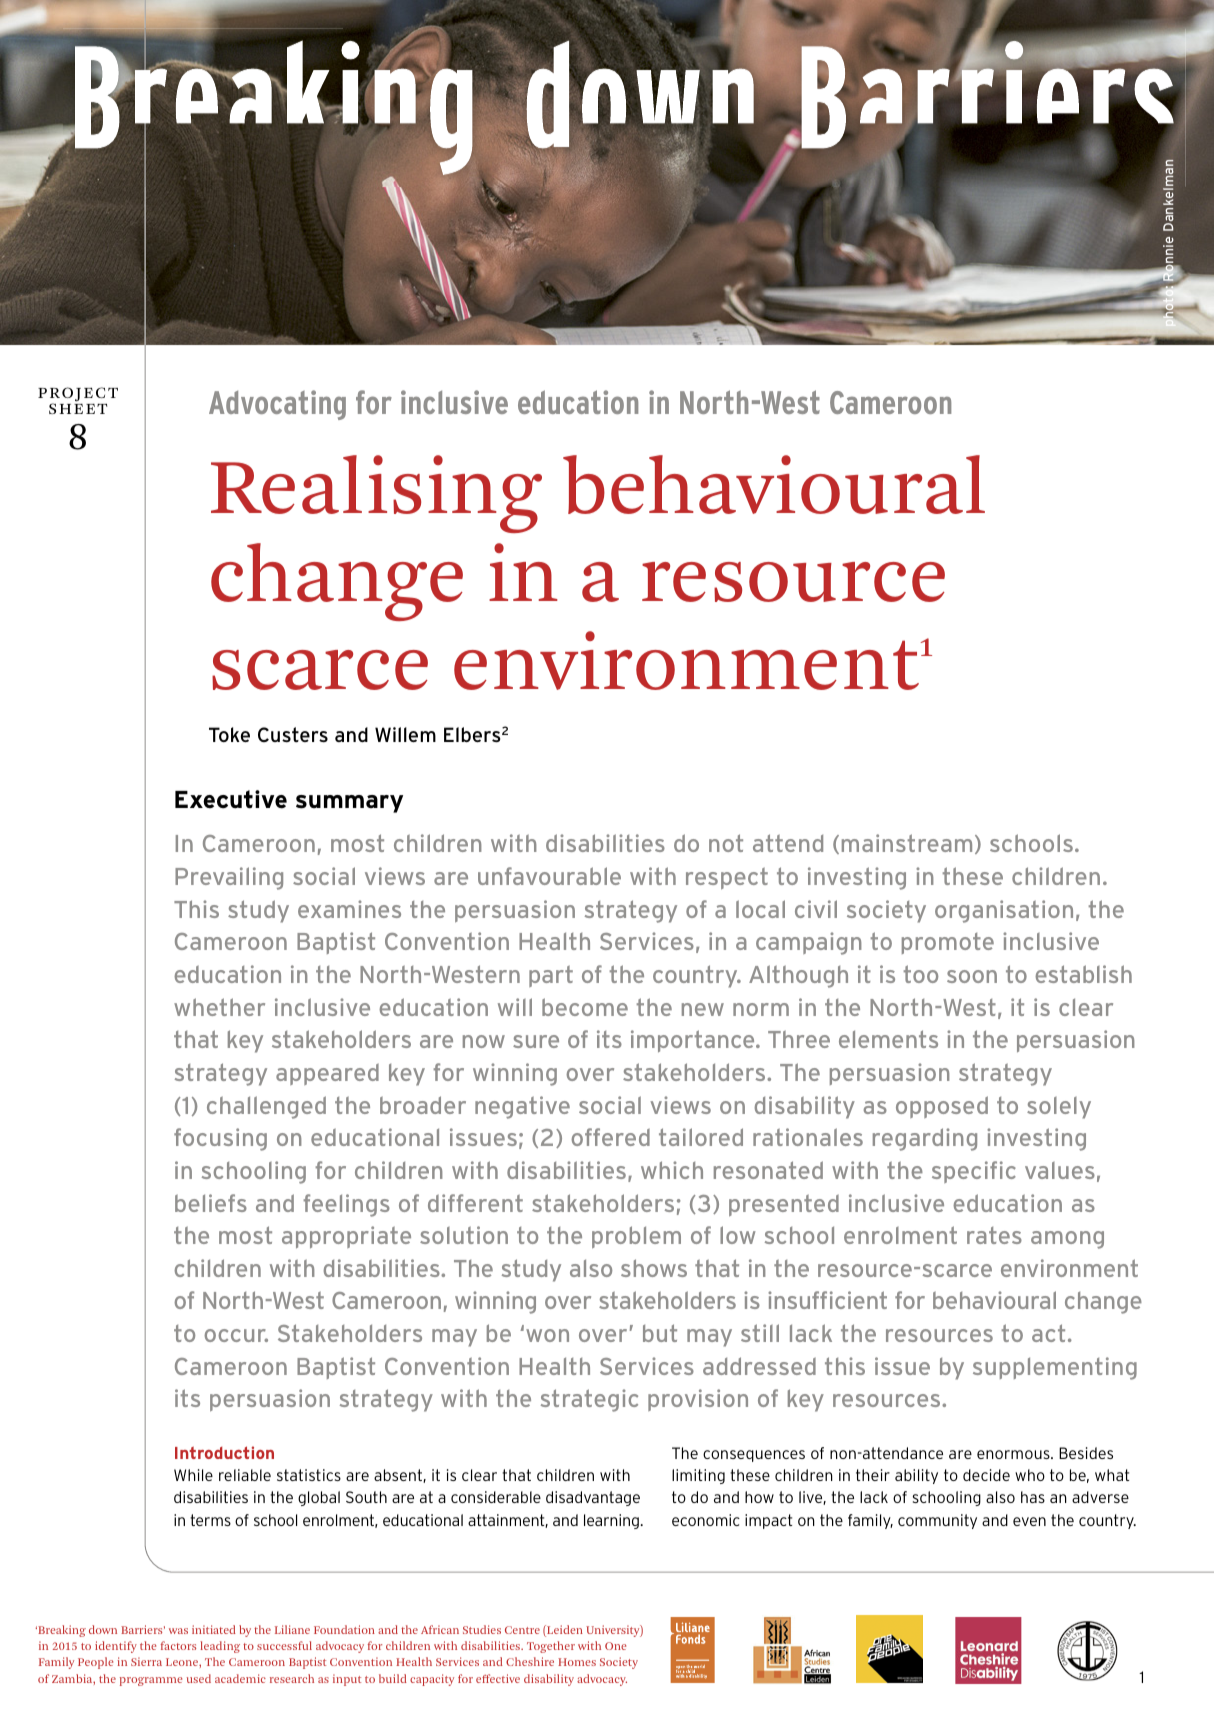 The width and height of the screenshot is (1214, 1718). I want to click on leading, so click(220, 1647).
